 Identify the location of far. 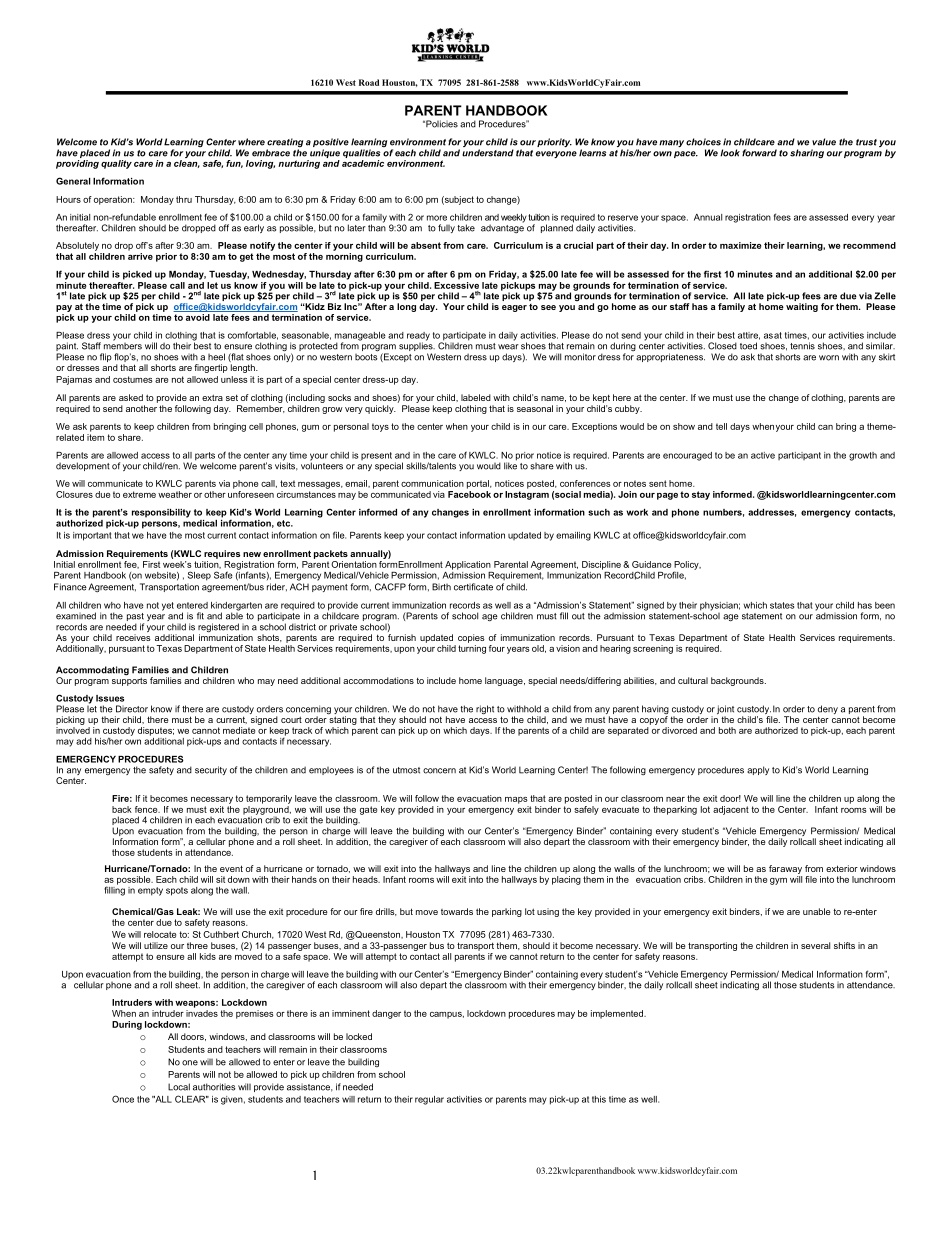
(775, 868).
